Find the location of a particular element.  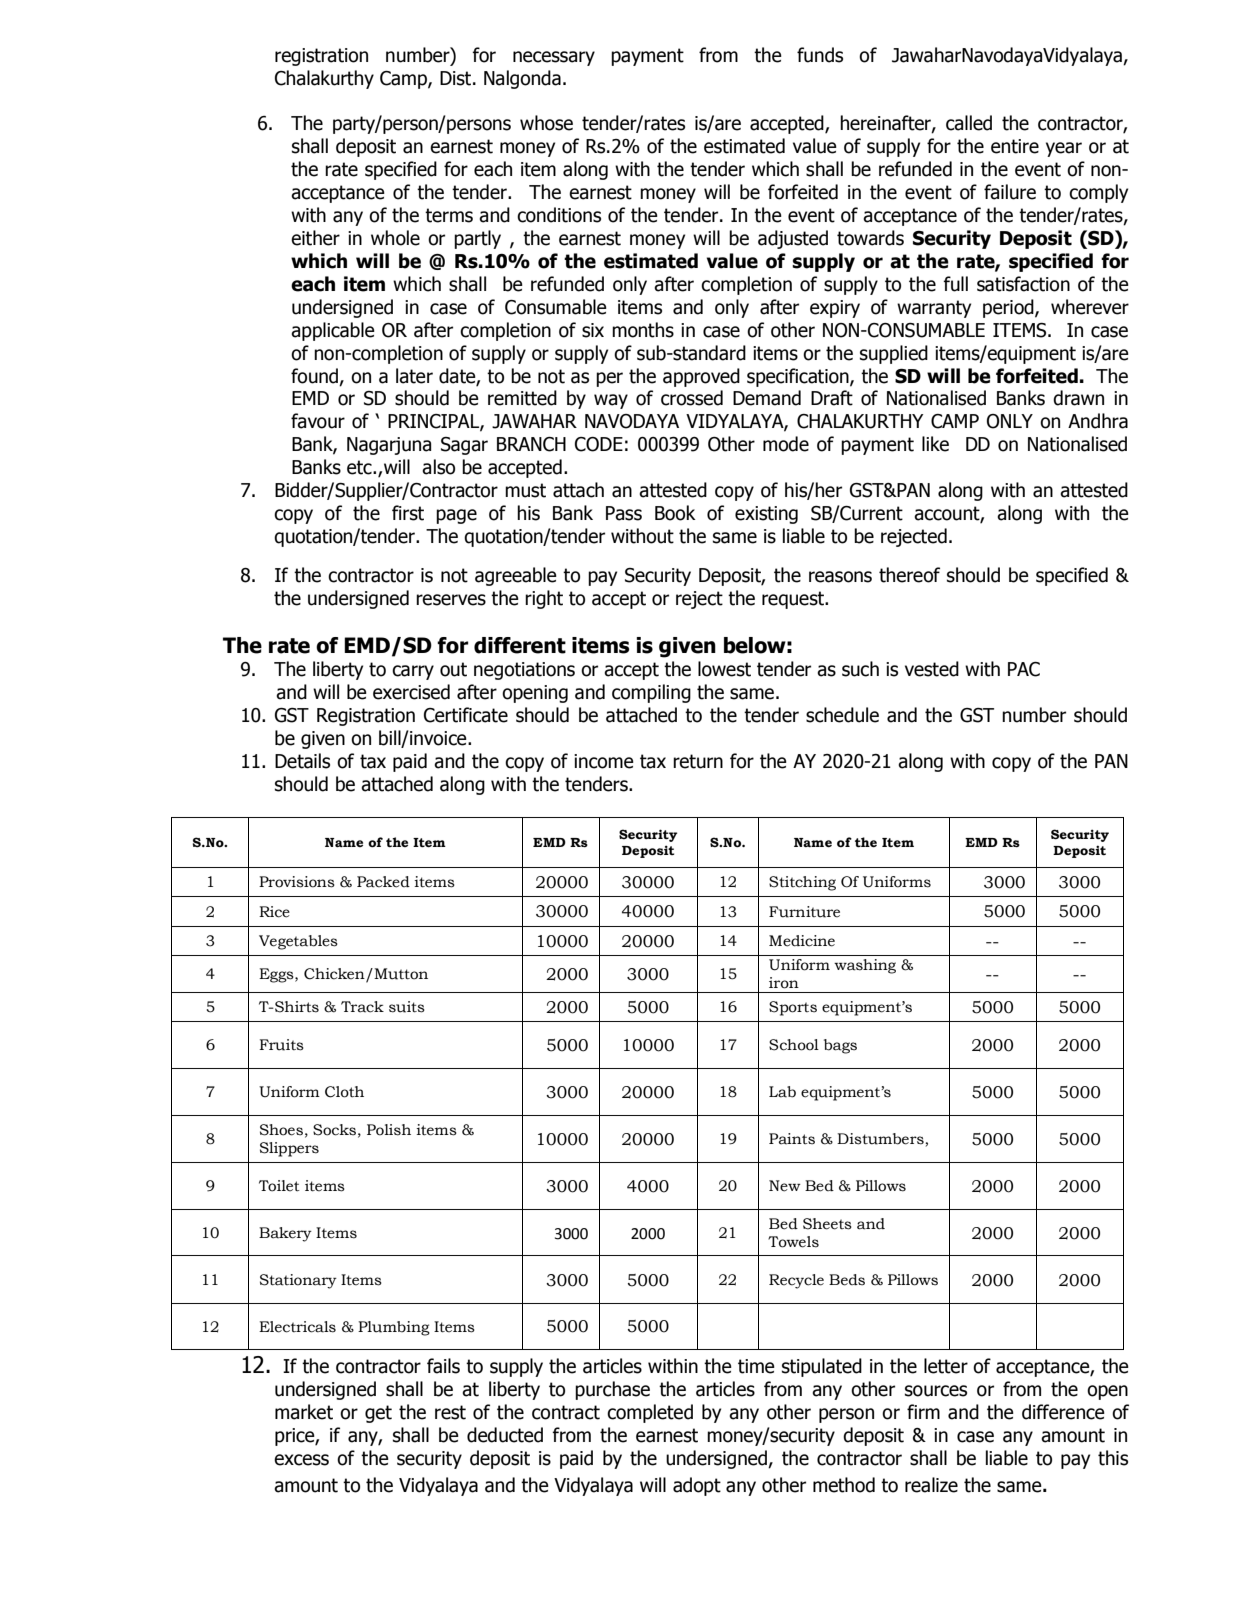

adopt is located at coordinates (697, 1486).
